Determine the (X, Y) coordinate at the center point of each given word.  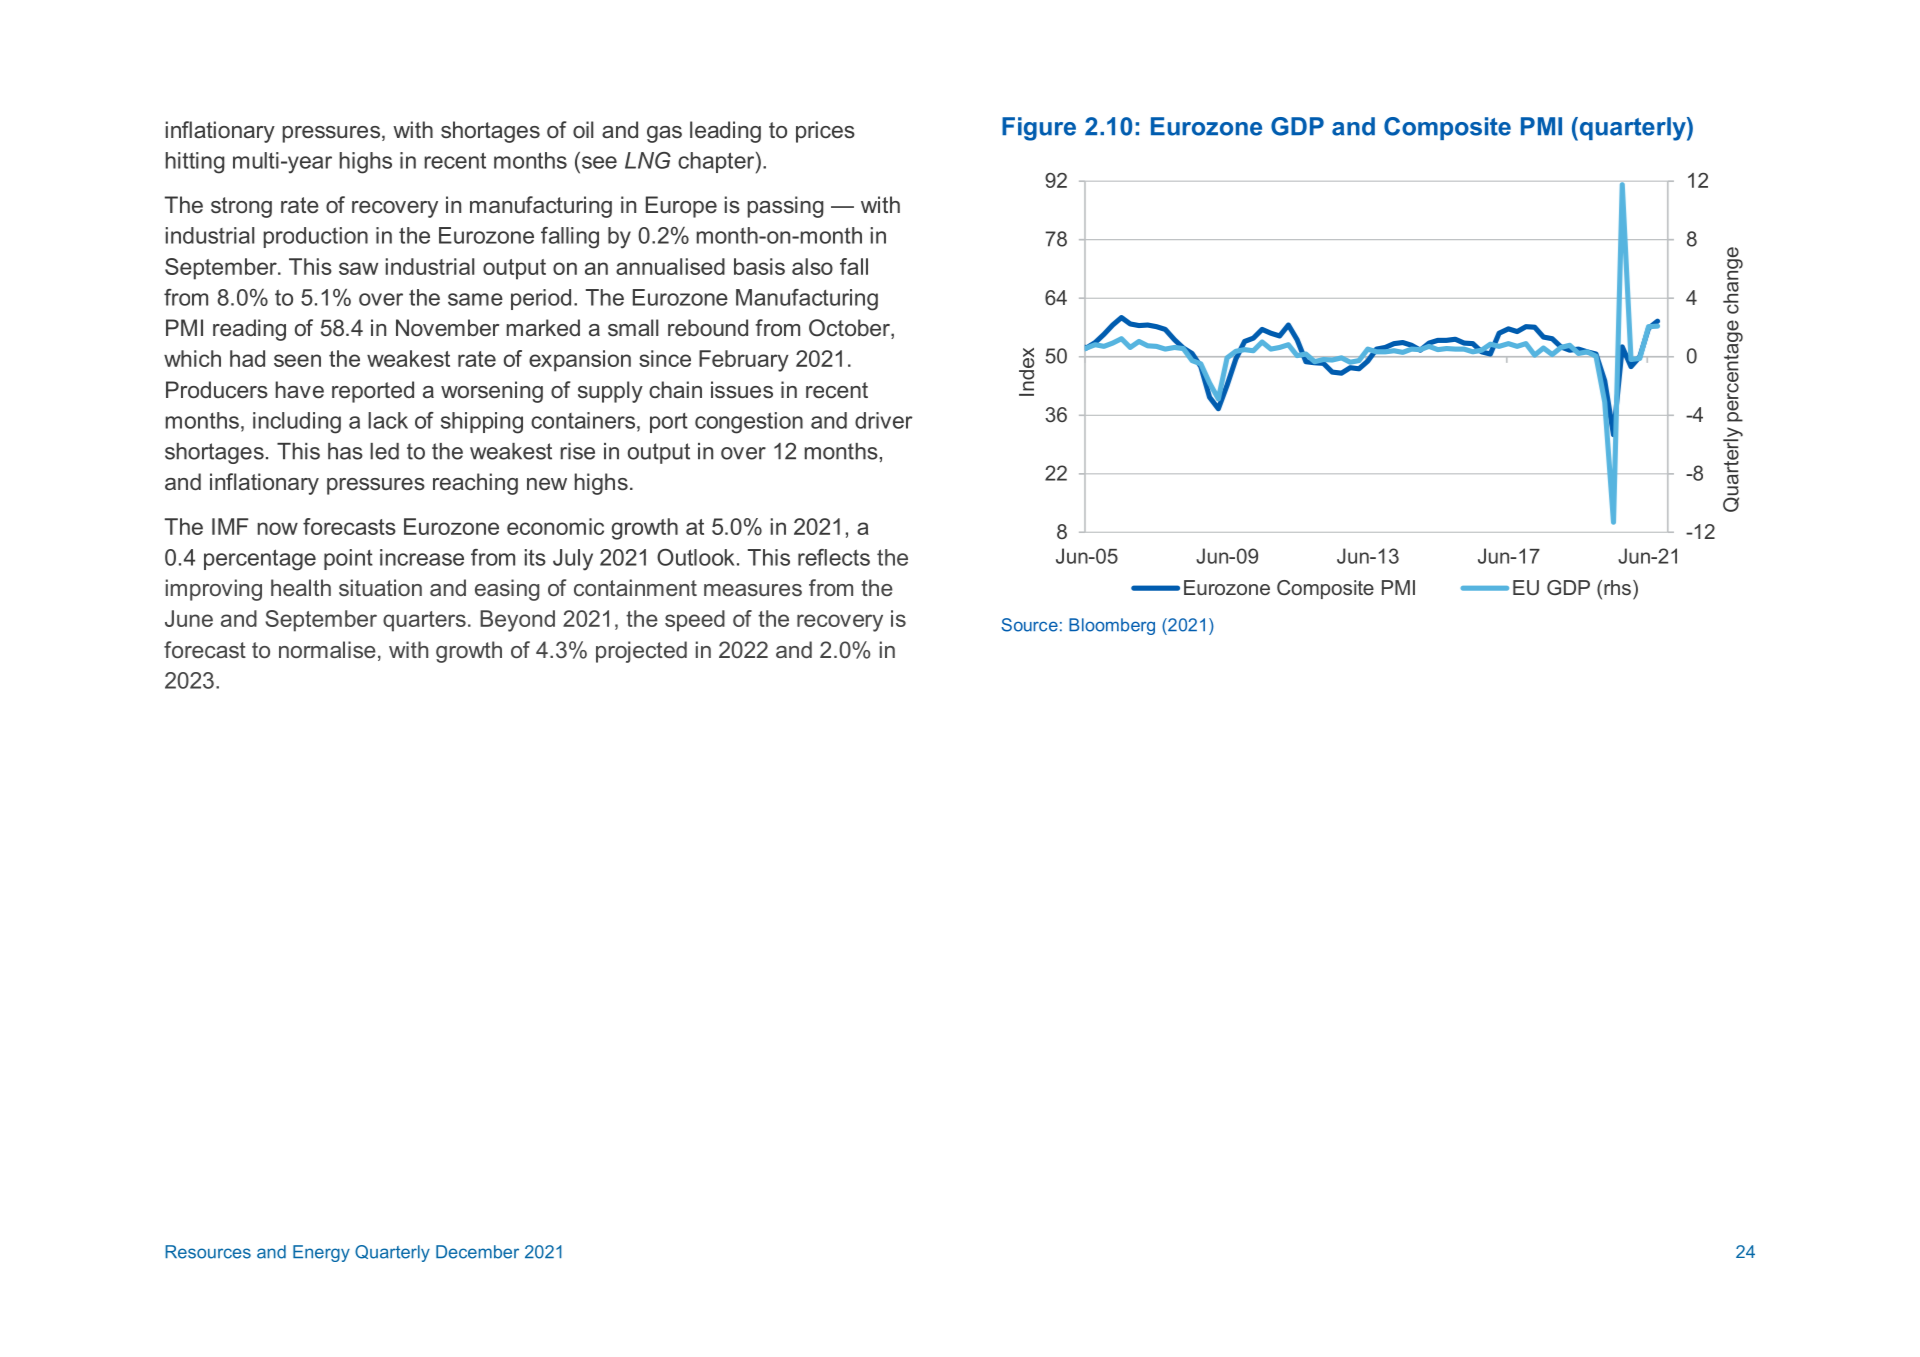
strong (241, 207)
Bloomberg (1112, 626)
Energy (321, 1253)
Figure (1039, 129)
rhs (1617, 587)
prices (825, 132)
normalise (327, 649)
